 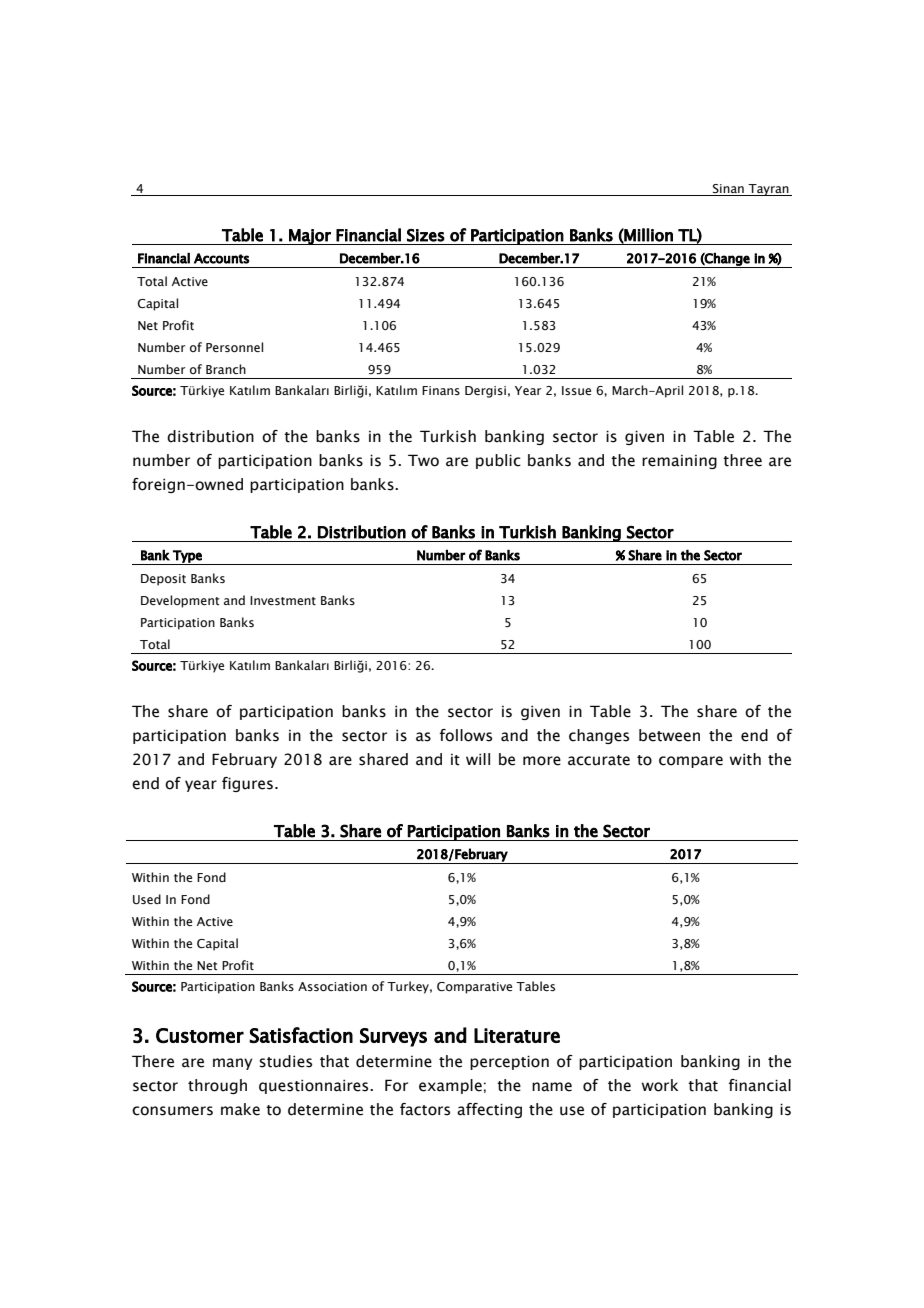 I want to click on work, so click(x=660, y=1085).
